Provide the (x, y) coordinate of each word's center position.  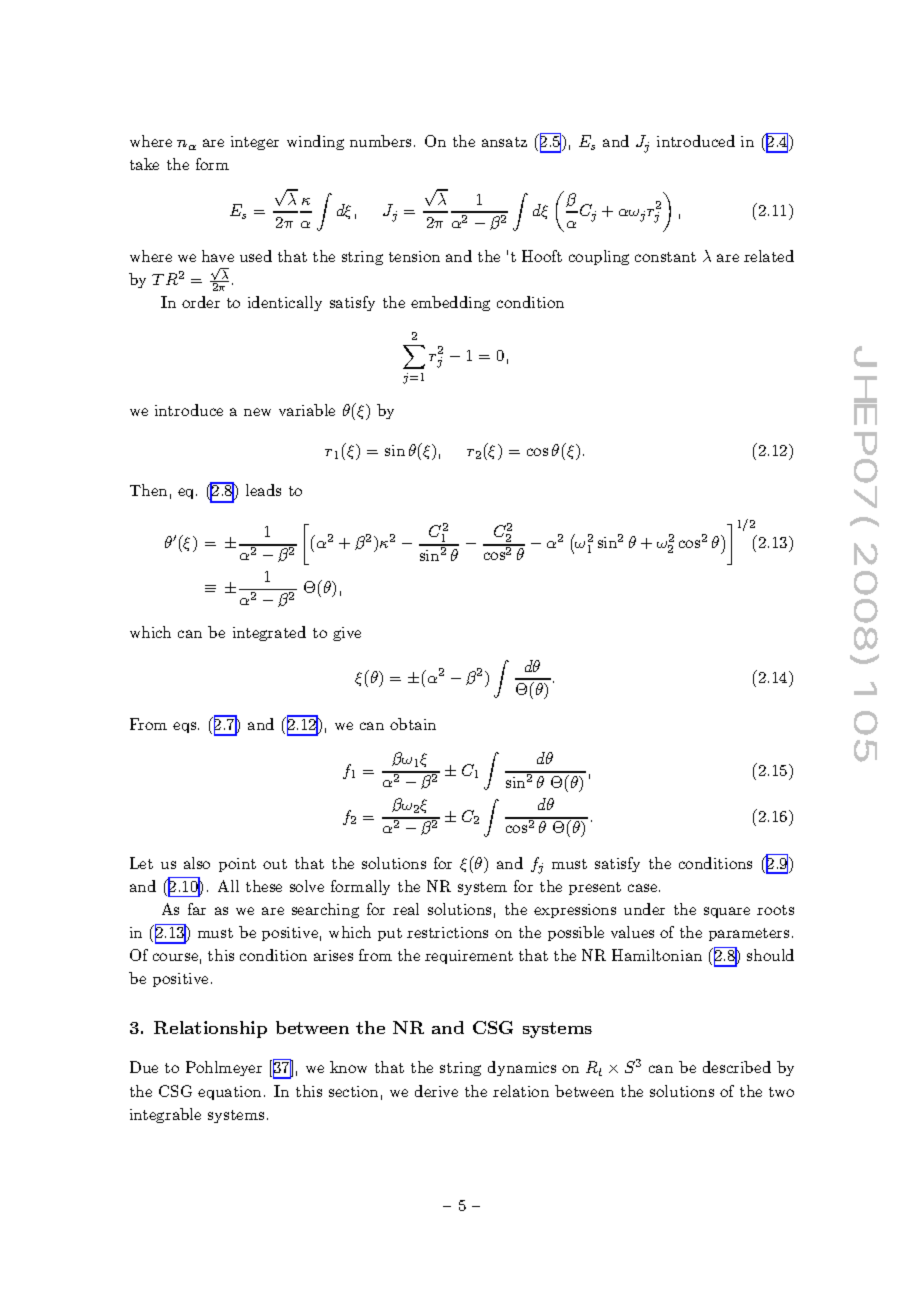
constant (665, 257)
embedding (450, 303)
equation (229, 1093)
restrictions (447, 932)
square (727, 912)
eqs (186, 727)
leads (263, 490)
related (769, 256)
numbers (380, 141)
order (201, 302)
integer (255, 143)
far (197, 909)
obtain (413, 724)
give (347, 634)
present (595, 888)
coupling (599, 257)
